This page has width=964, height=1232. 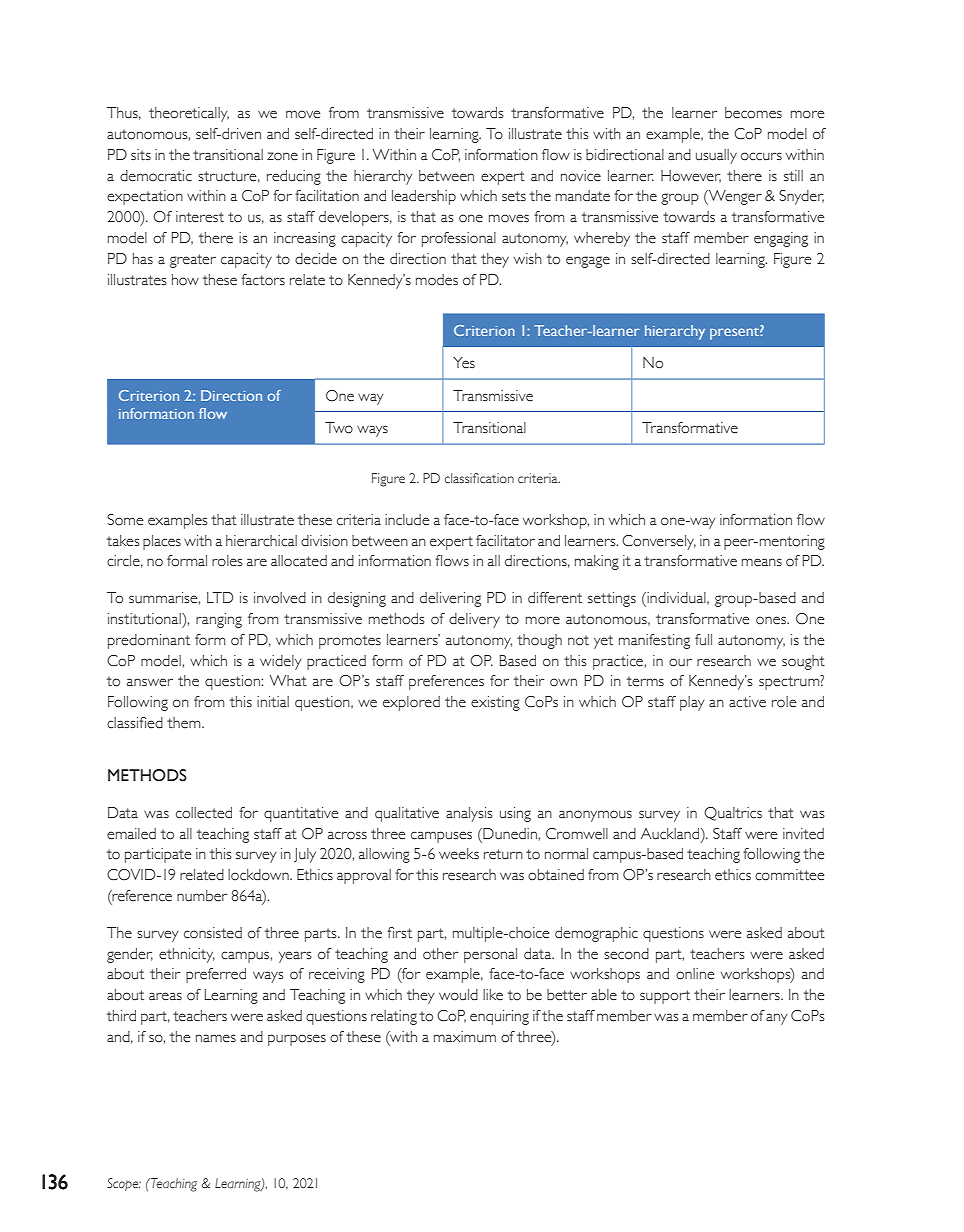 I want to click on Scope, so click(x=124, y=1184).
